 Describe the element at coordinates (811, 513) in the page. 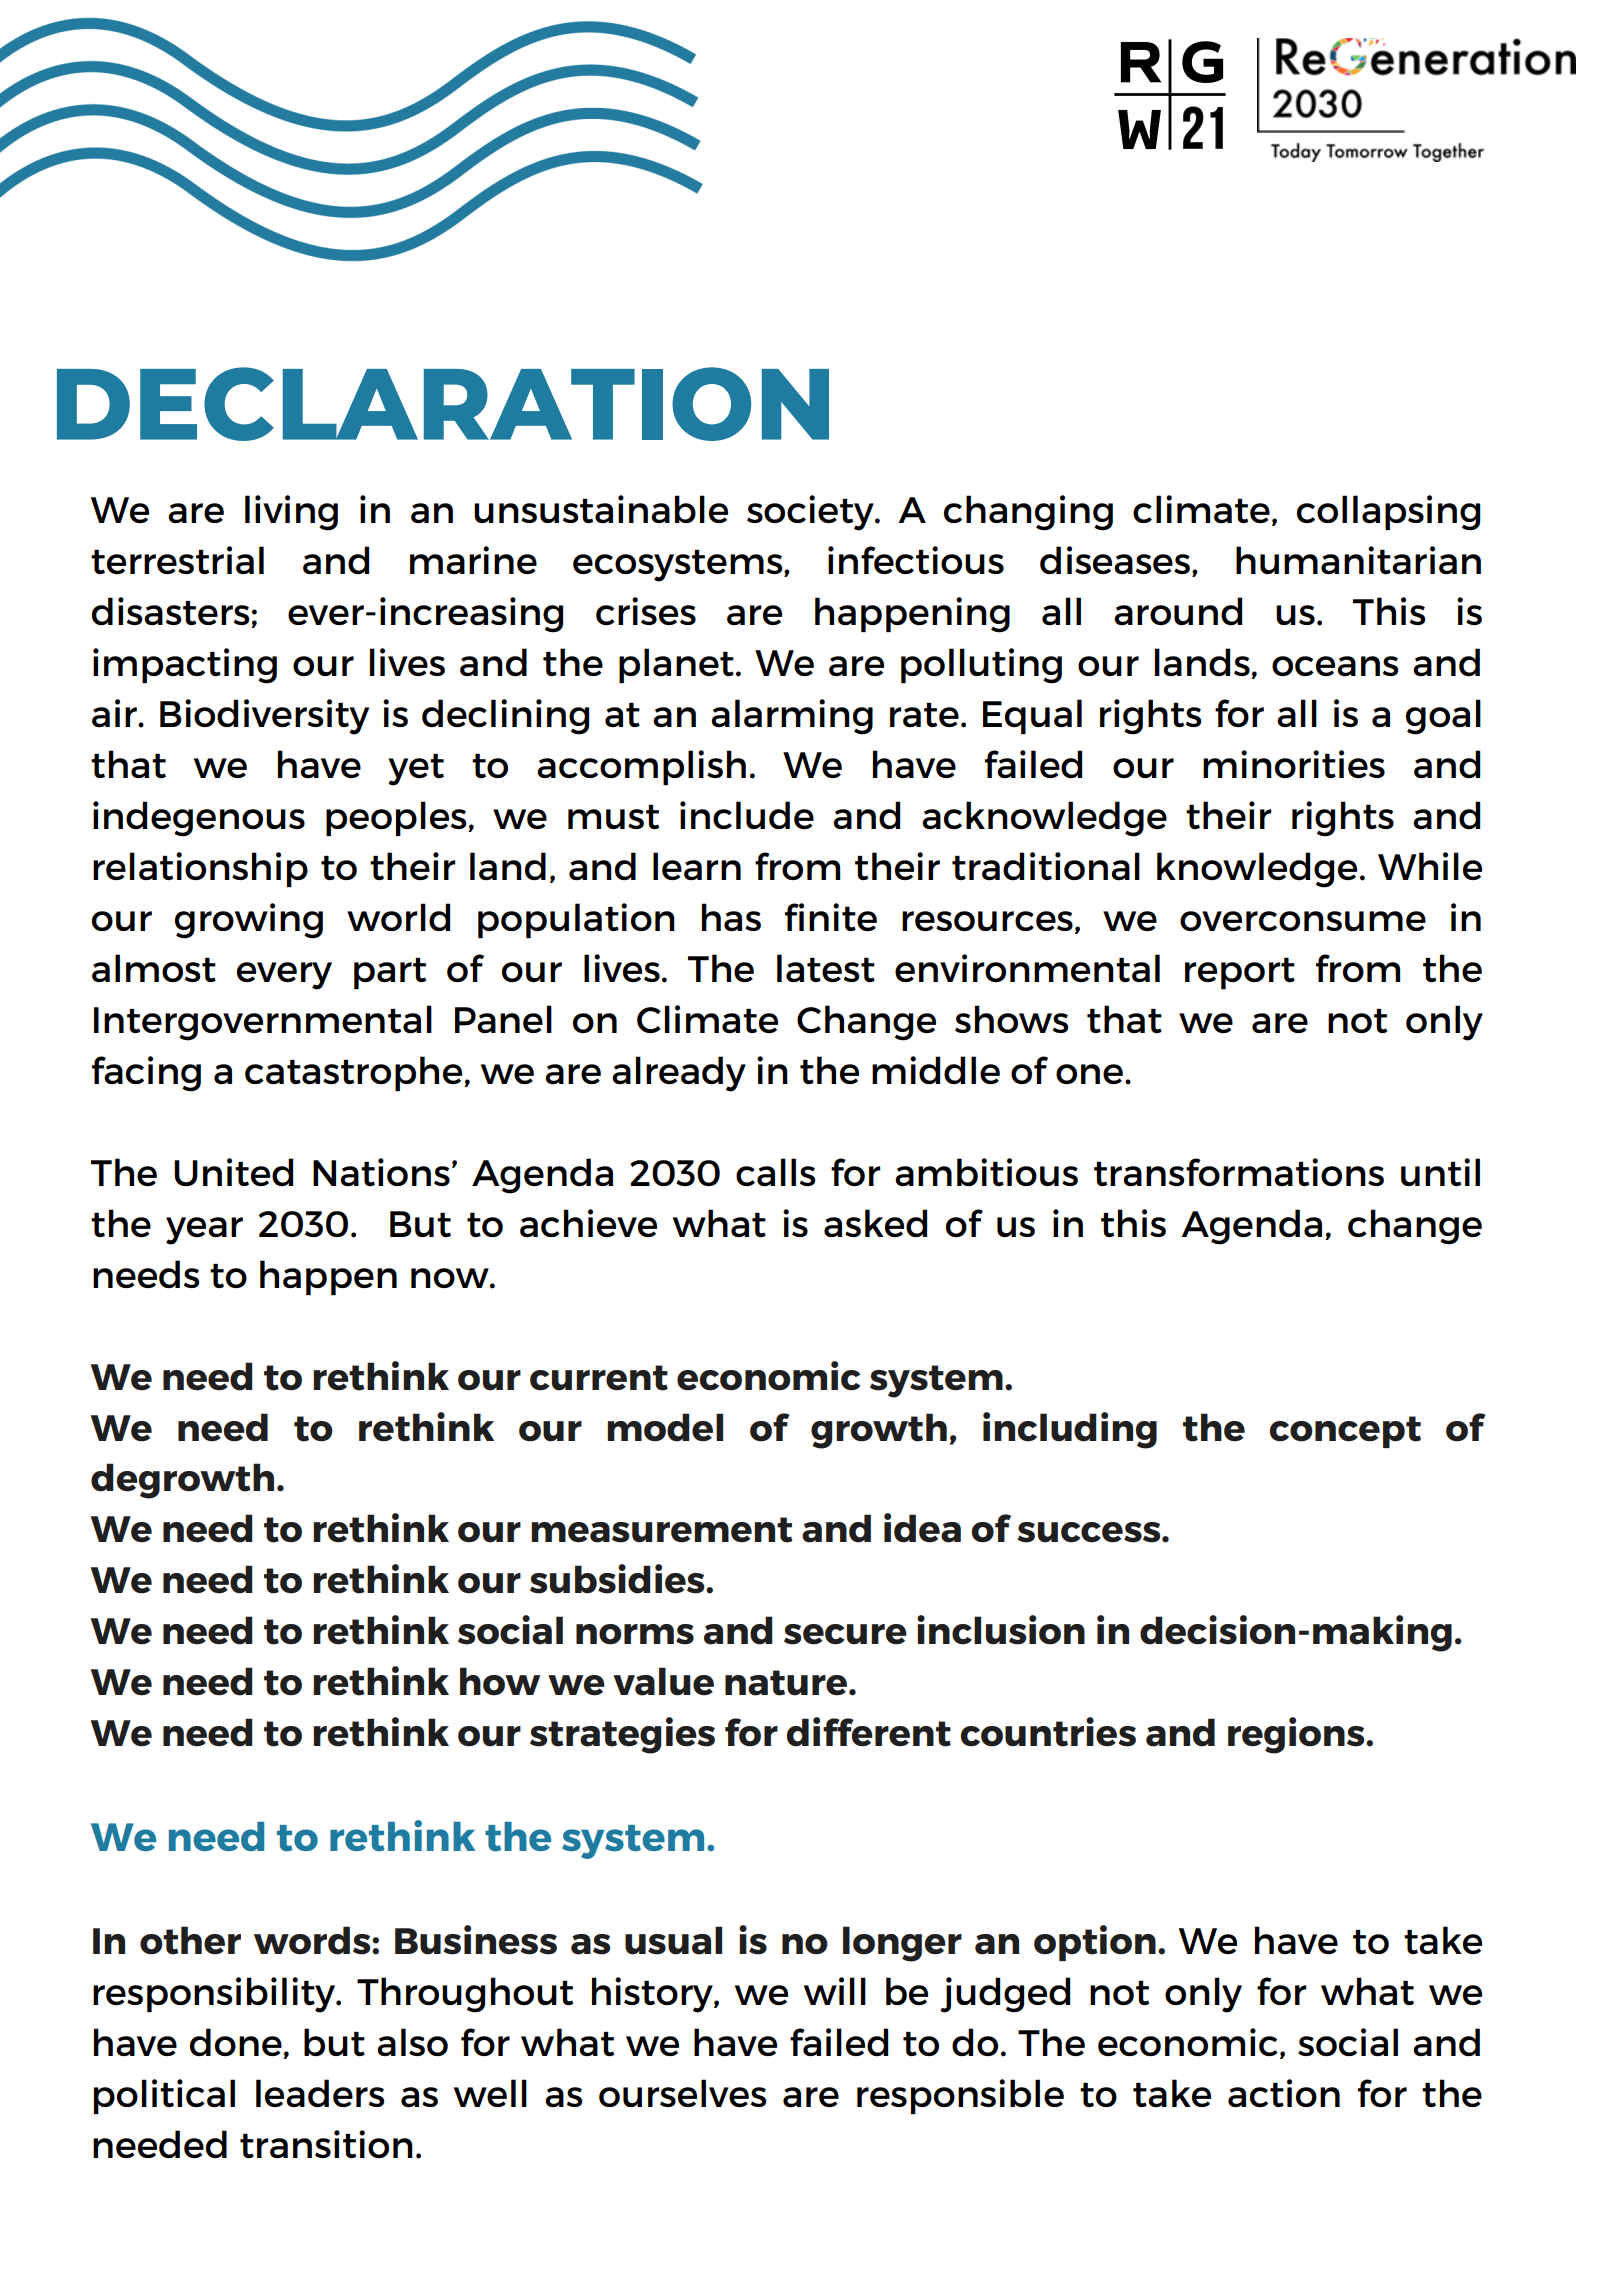

I see `society` at that location.
